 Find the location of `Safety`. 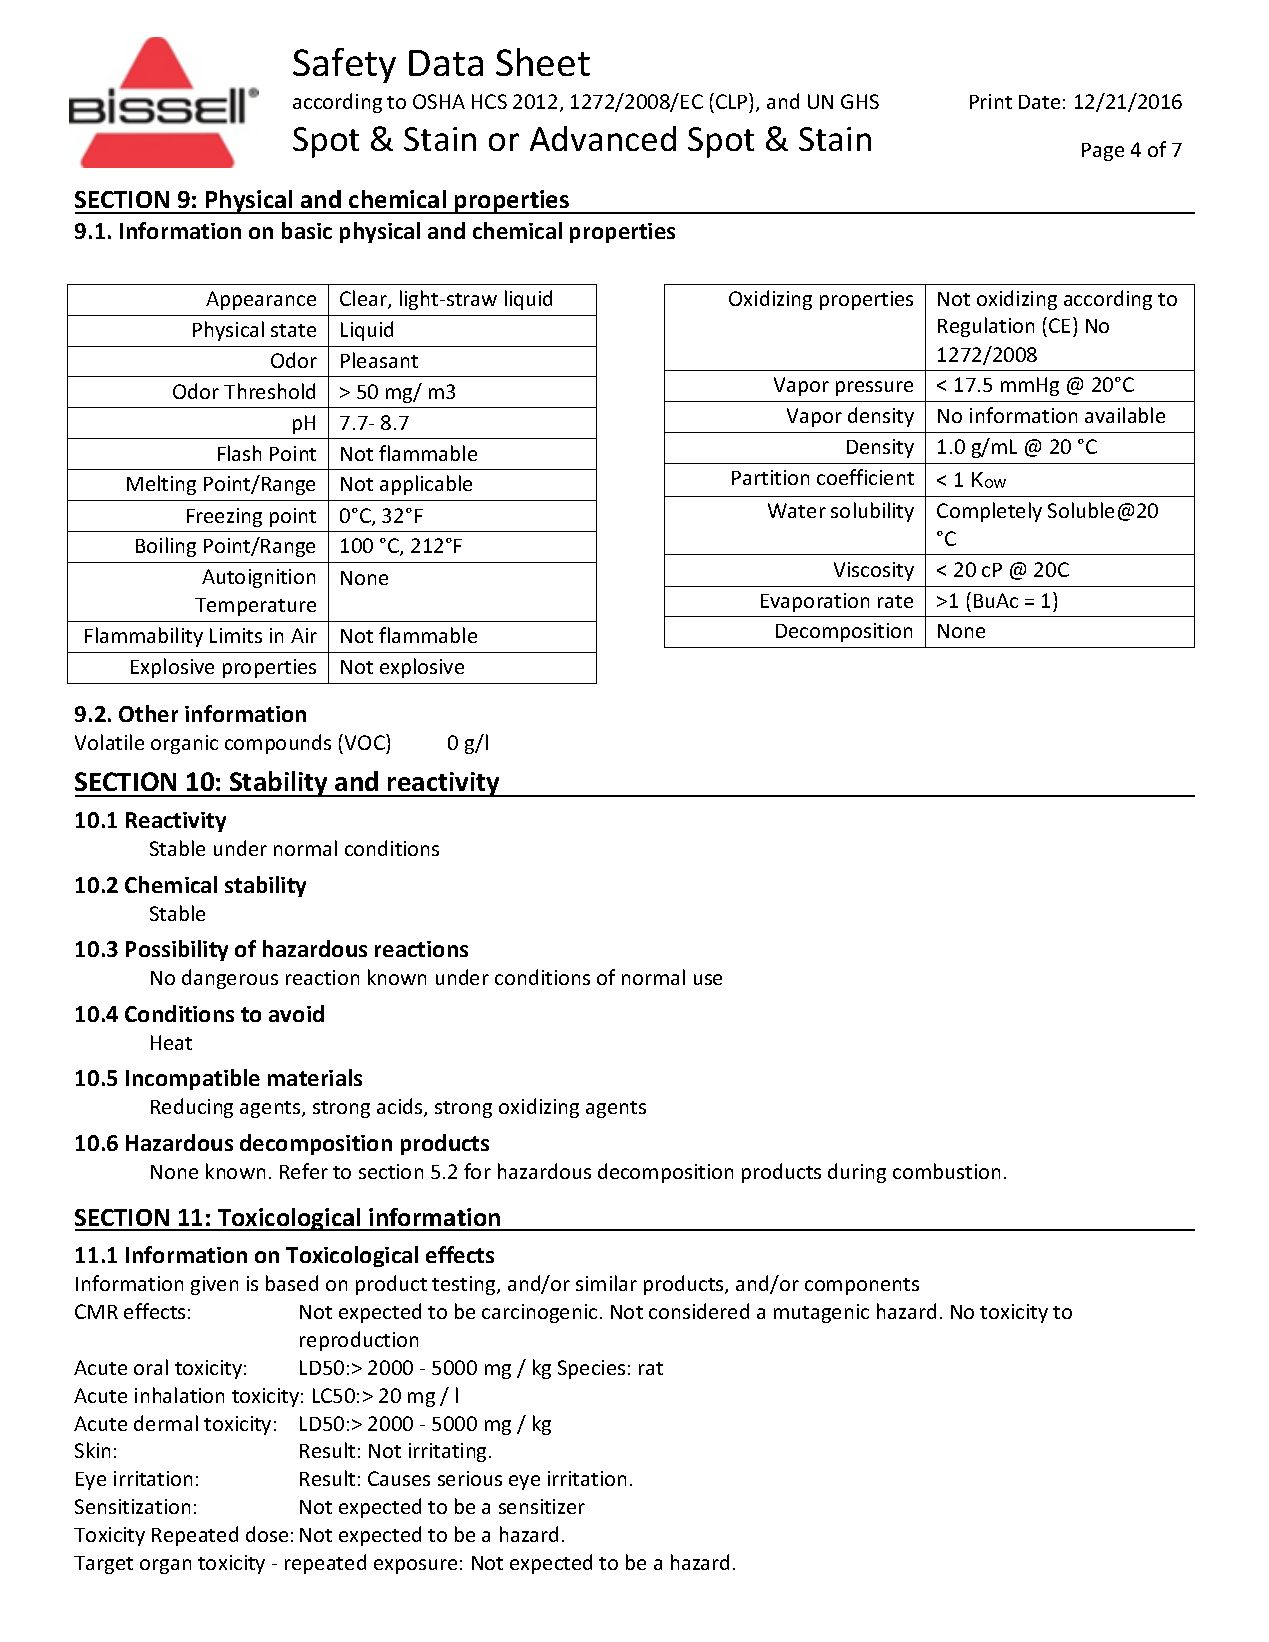

Safety is located at coordinates (344, 65).
